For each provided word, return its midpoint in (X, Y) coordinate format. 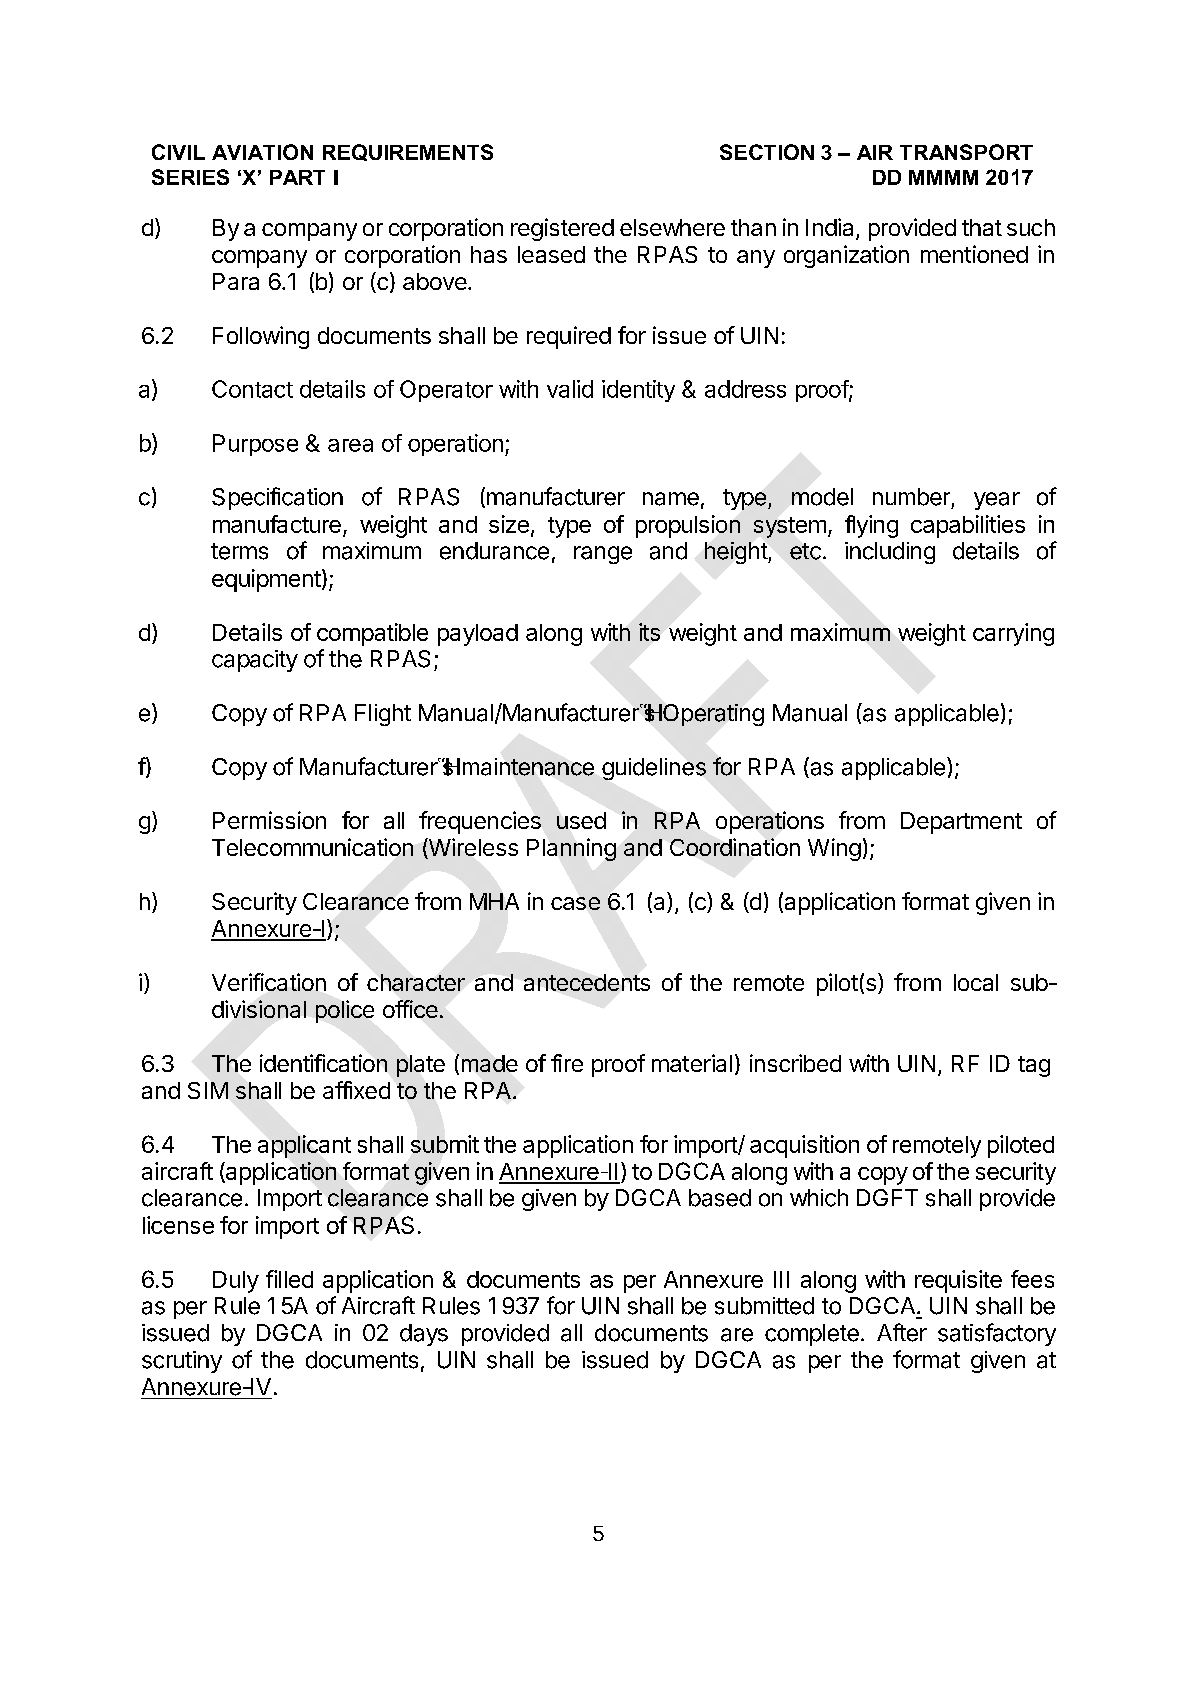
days (424, 1335)
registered (562, 229)
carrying (1013, 634)
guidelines (654, 769)
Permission (269, 820)
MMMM (943, 177)
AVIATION (262, 152)
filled (289, 1279)
